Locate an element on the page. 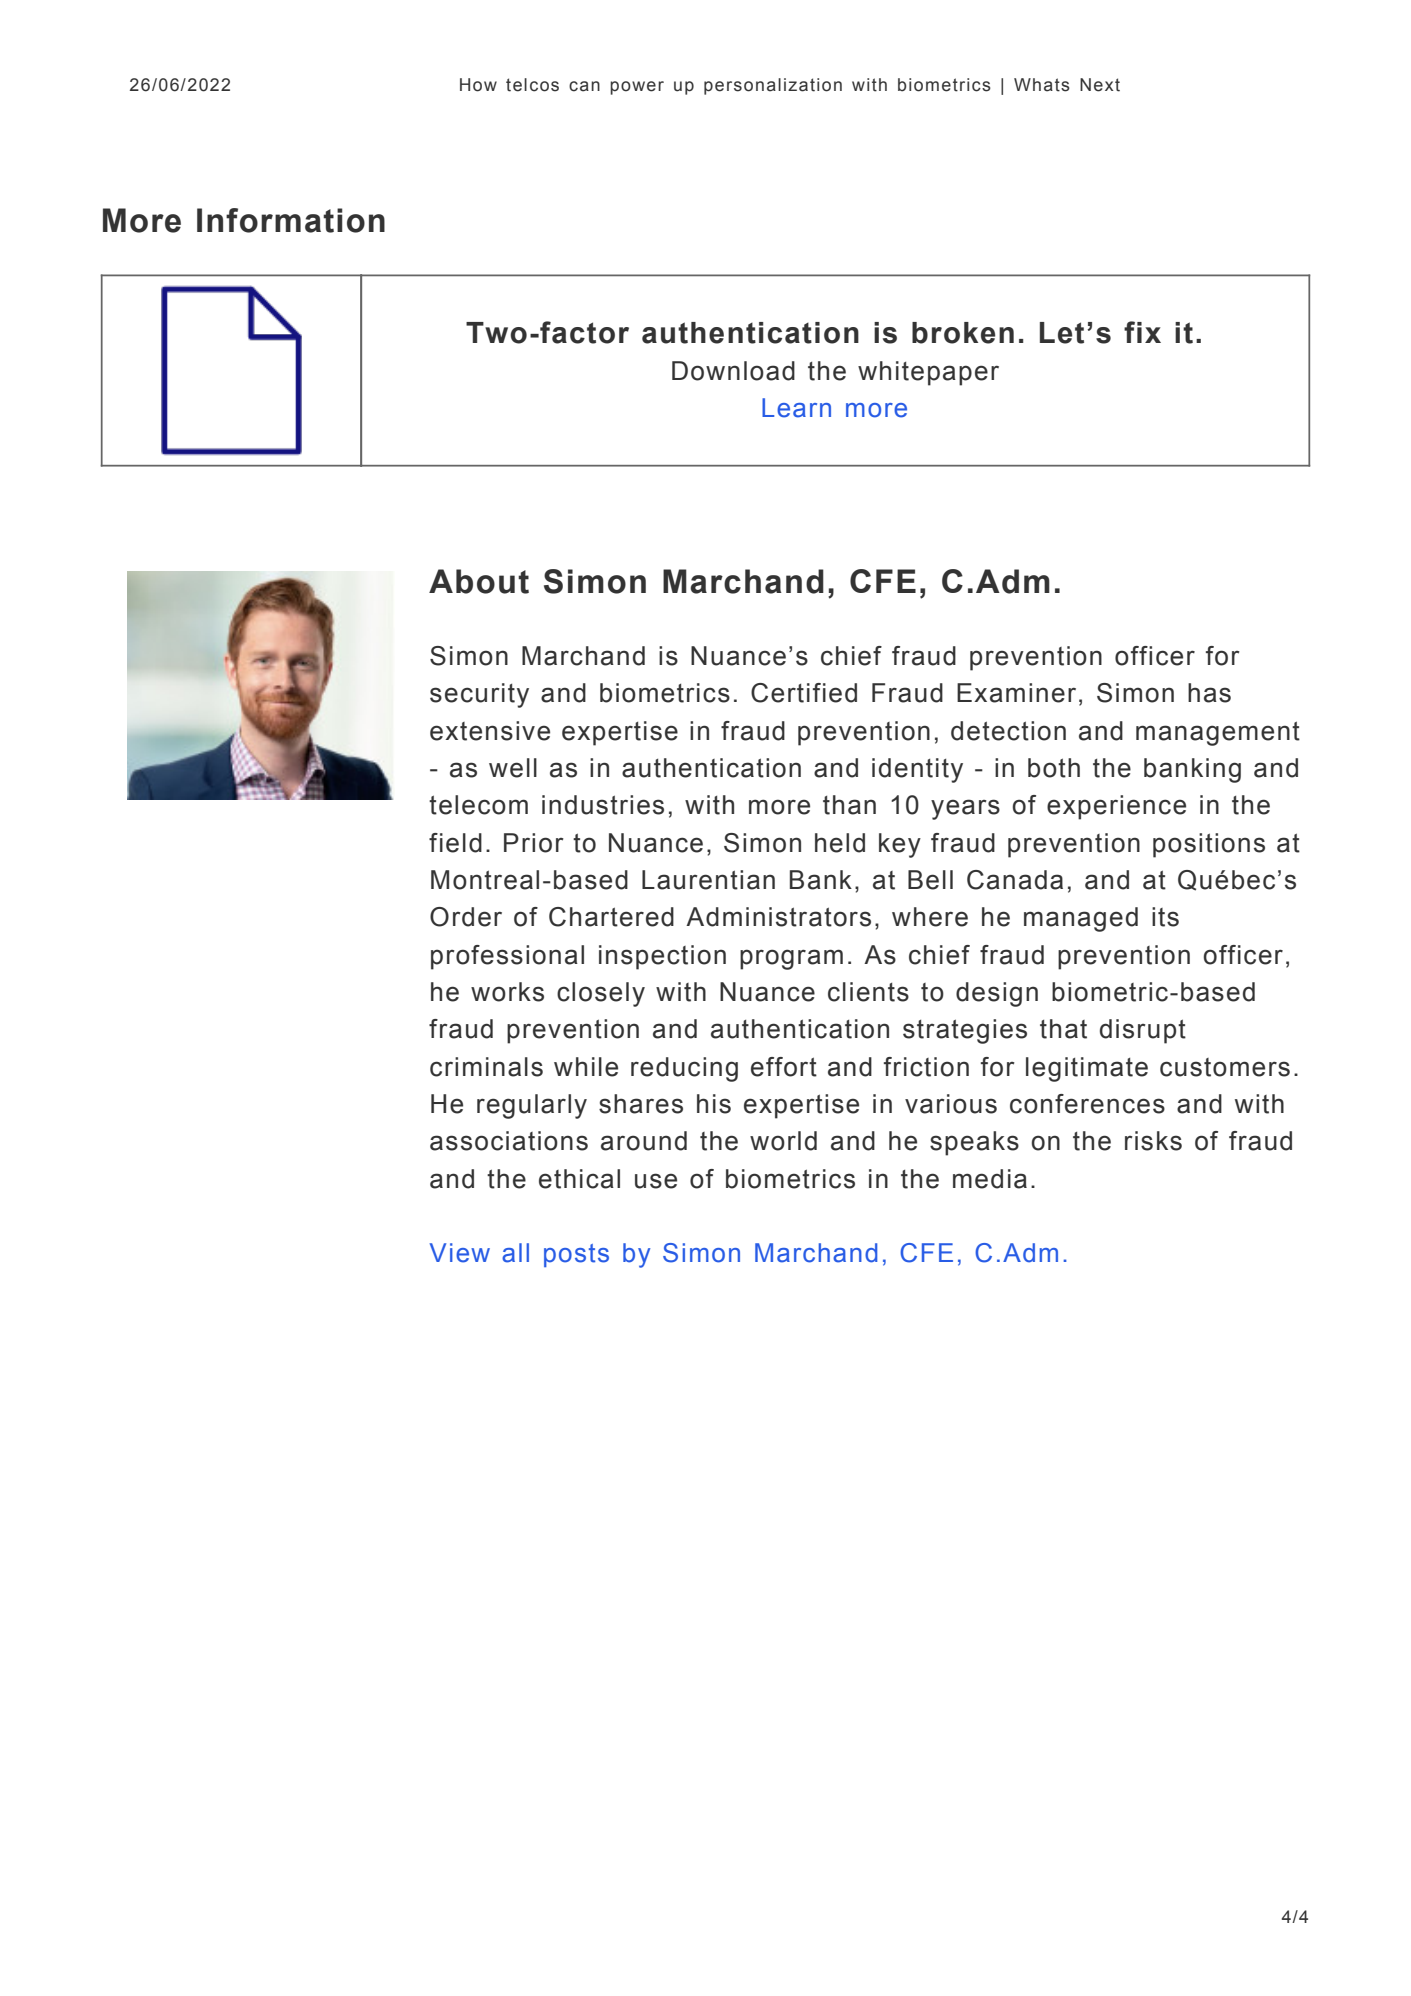 The width and height of the page is (1411, 1996). View is located at coordinates (460, 1253).
